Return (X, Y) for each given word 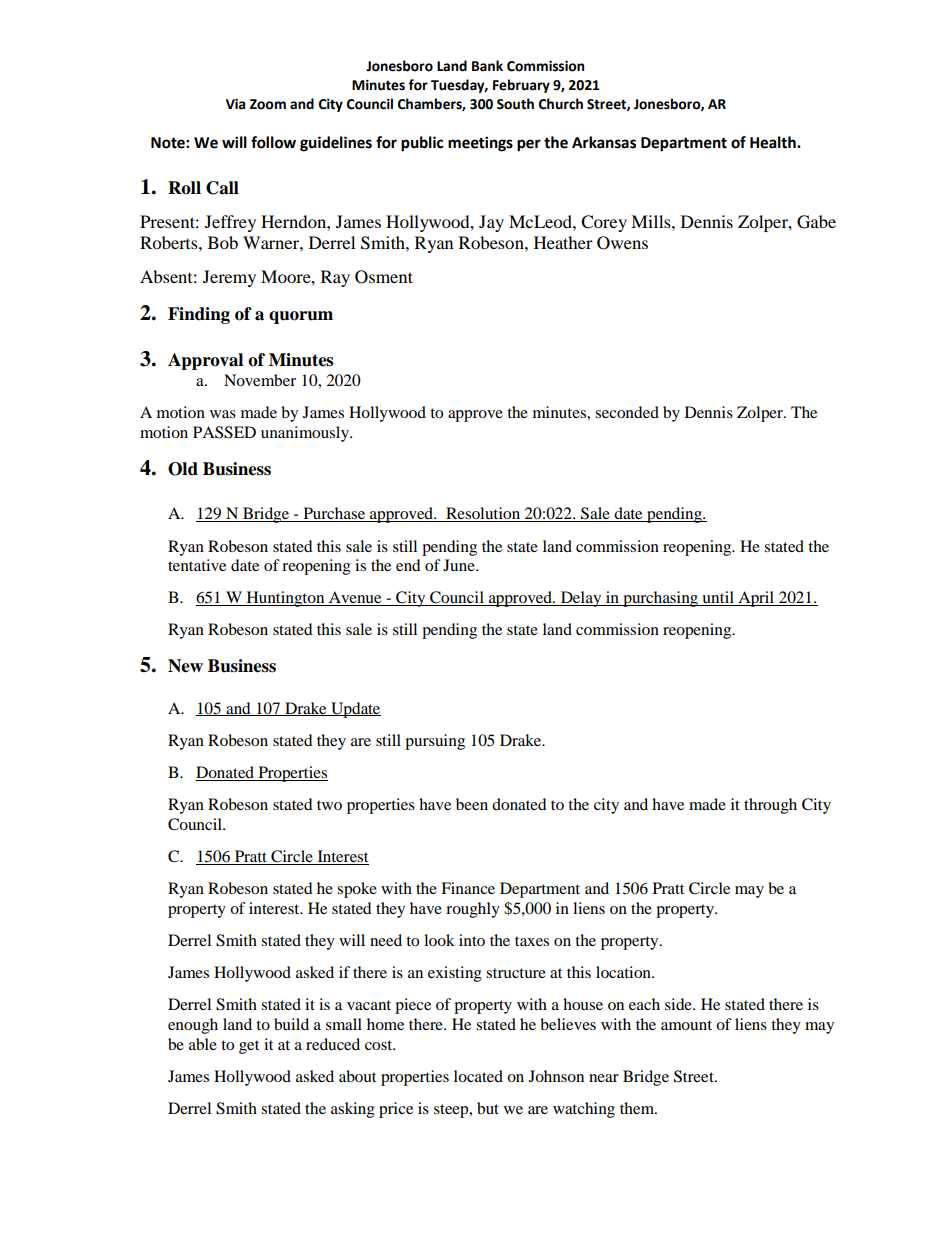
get (249, 1047)
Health (774, 142)
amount (686, 1025)
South (515, 104)
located (478, 1076)
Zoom (268, 104)
